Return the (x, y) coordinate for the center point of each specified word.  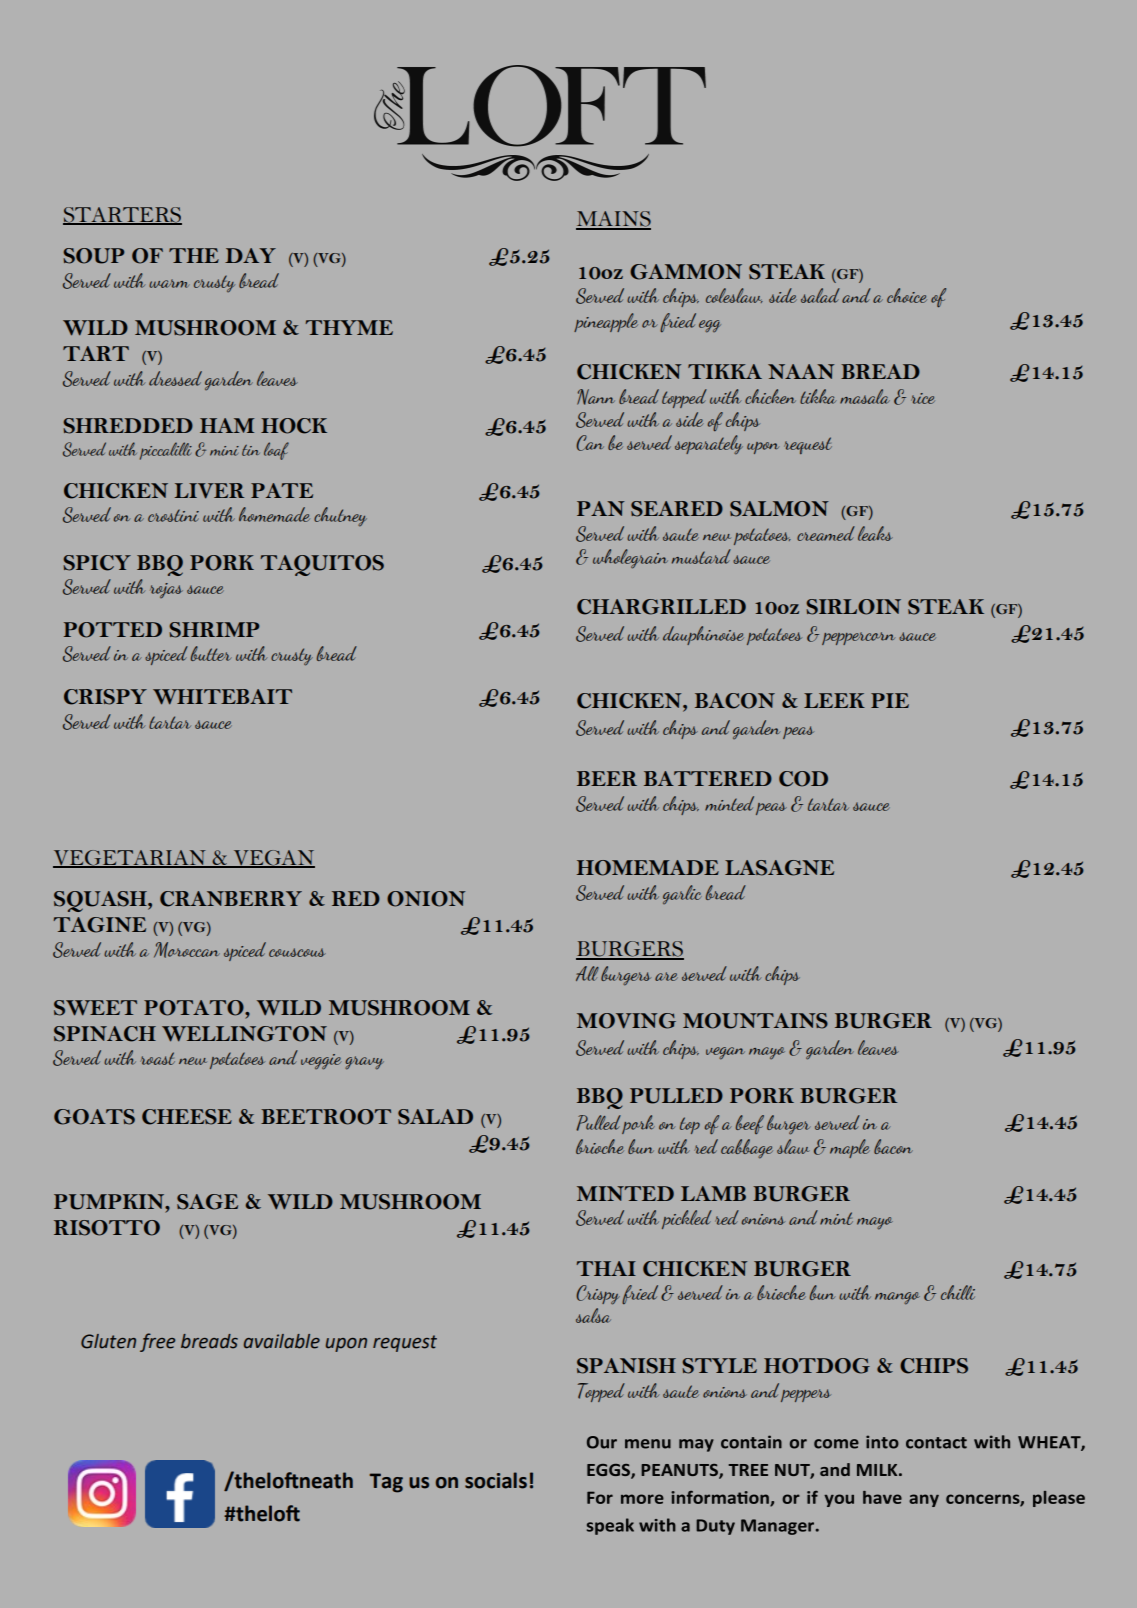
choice (907, 295)
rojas (166, 590)
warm (169, 283)
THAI (606, 1268)
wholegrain (630, 559)
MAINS (613, 220)
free (157, 1342)
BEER (607, 778)
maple (850, 1148)
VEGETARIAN (130, 858)
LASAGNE (779, 868)
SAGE (207, 1202)
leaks (875, 533)
